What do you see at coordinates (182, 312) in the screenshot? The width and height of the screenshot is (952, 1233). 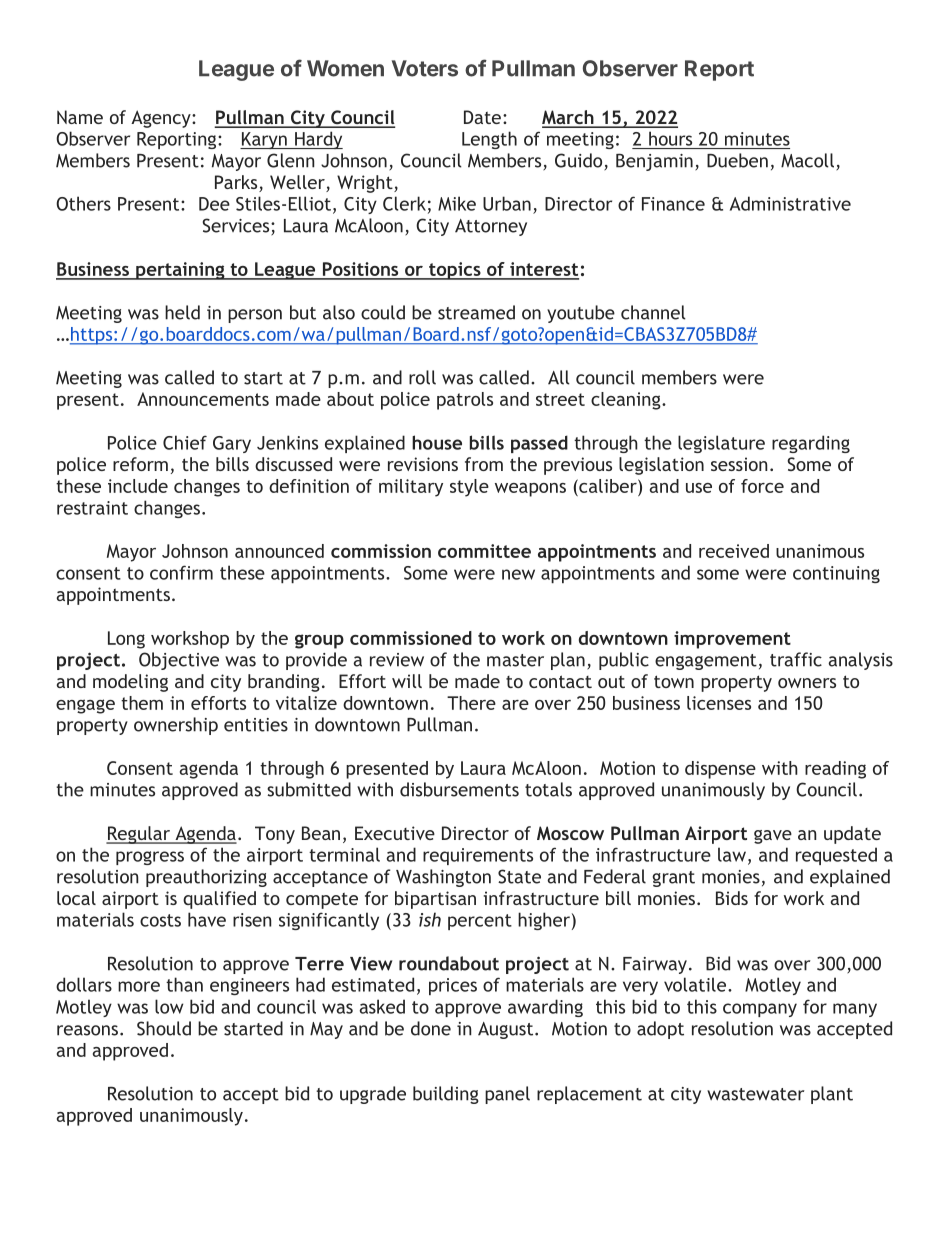 I see `held` at bounding box center [182, 312].
